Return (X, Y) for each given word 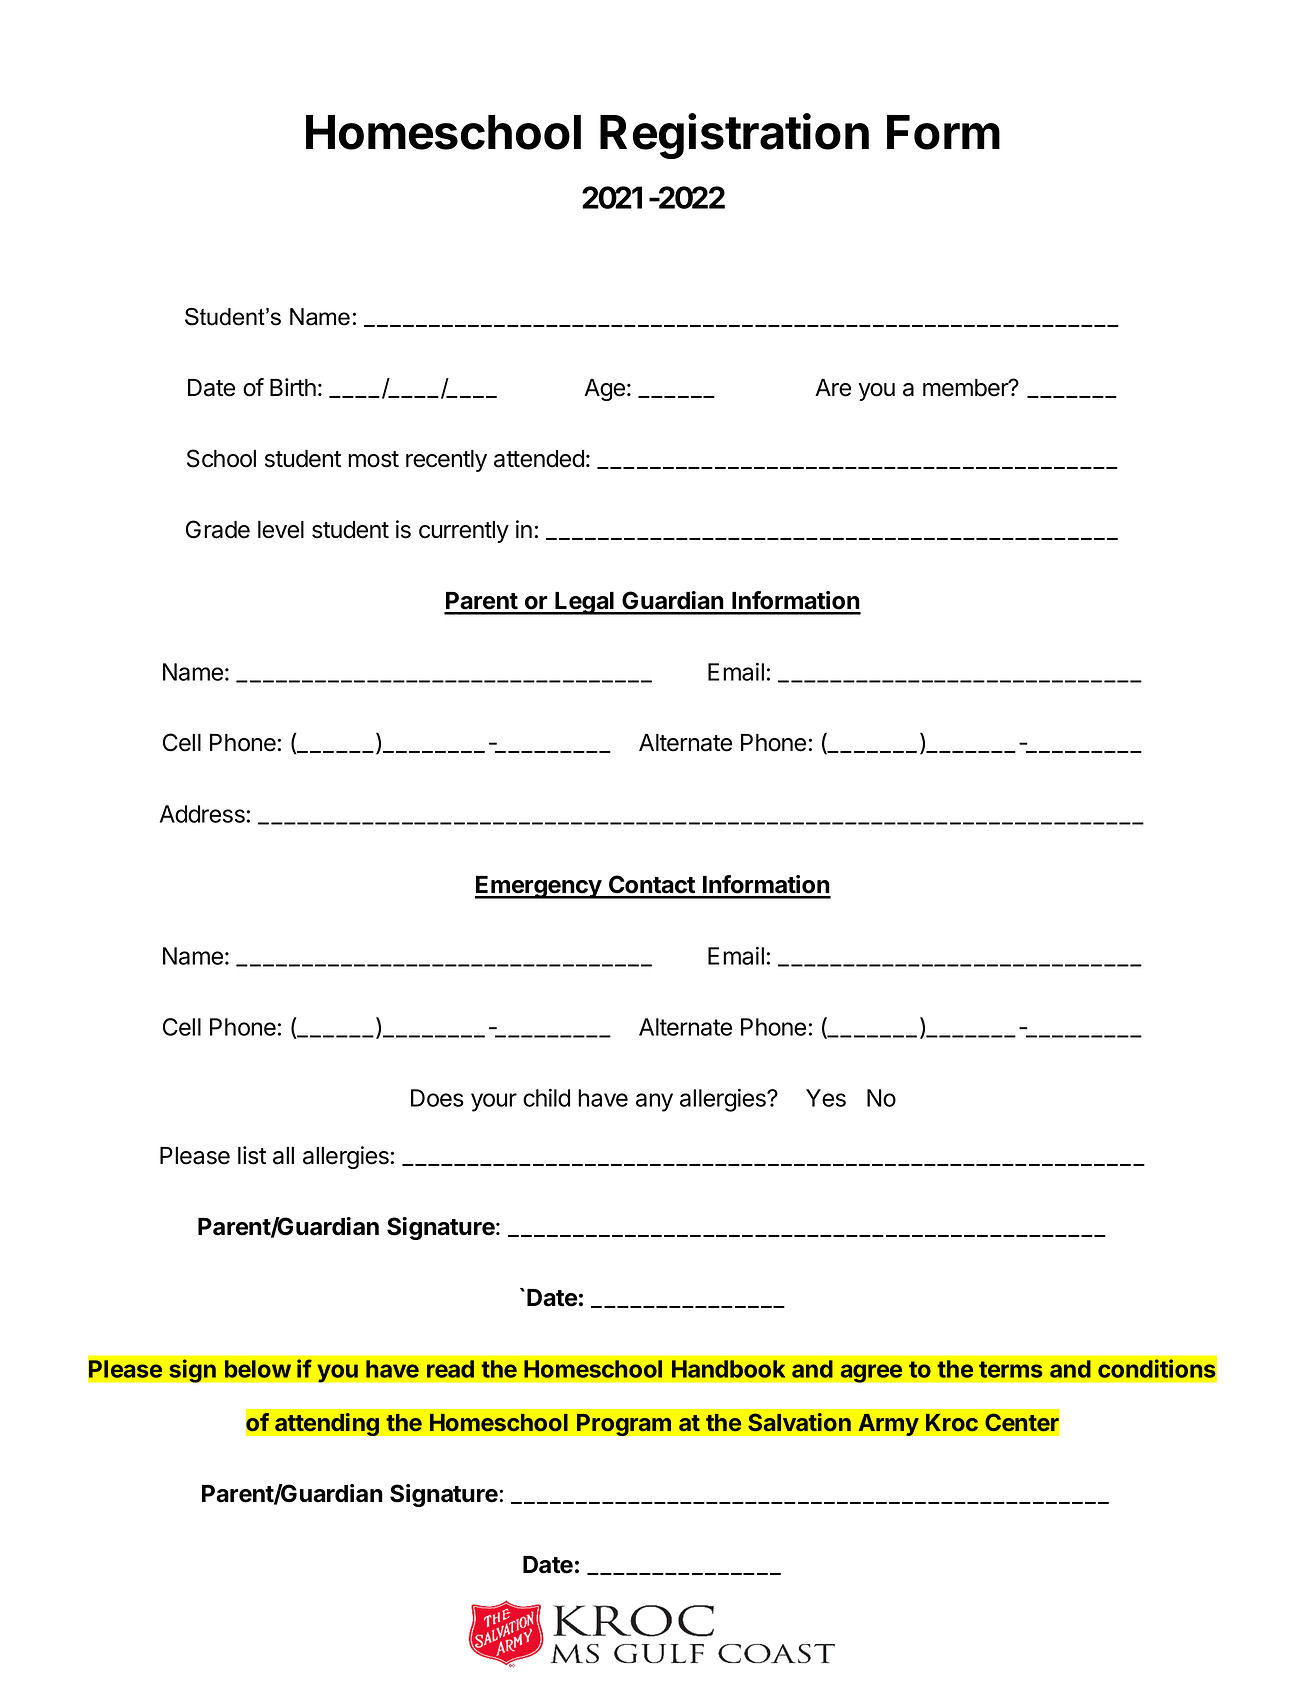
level (281, 530)
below (258, 1369)
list (252, 1155)
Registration (734, 136)
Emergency (539, 887)
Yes (826, 1098)
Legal (585, 603)
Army (888, 1424)
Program (624, 1424)
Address (202, 814)
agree (871, 1373)
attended (539, 459)
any (654, 1102)
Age (604, 390)
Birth (293, 387)
